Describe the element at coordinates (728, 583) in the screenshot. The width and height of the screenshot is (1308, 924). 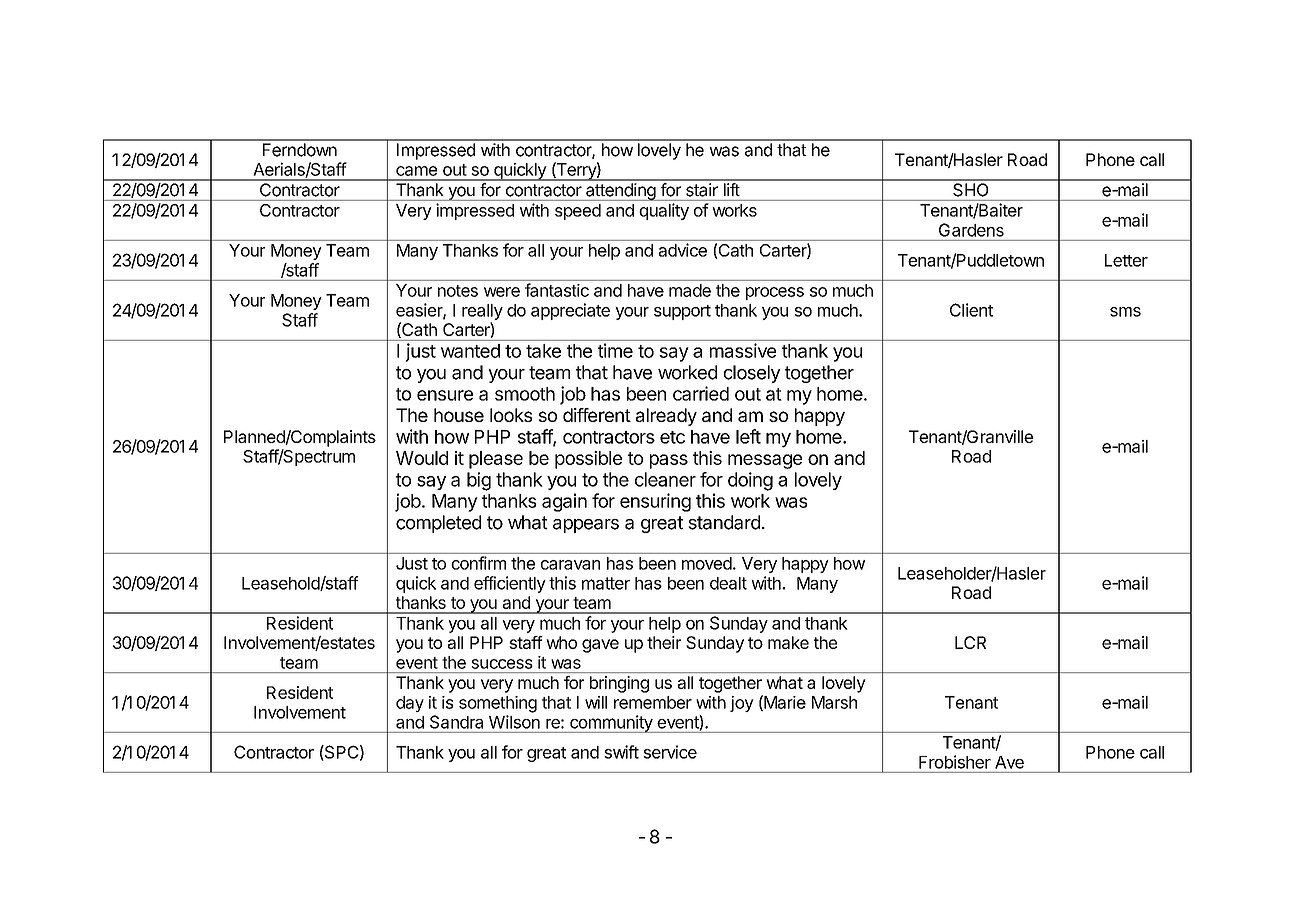
I see `dealt` at that location.
